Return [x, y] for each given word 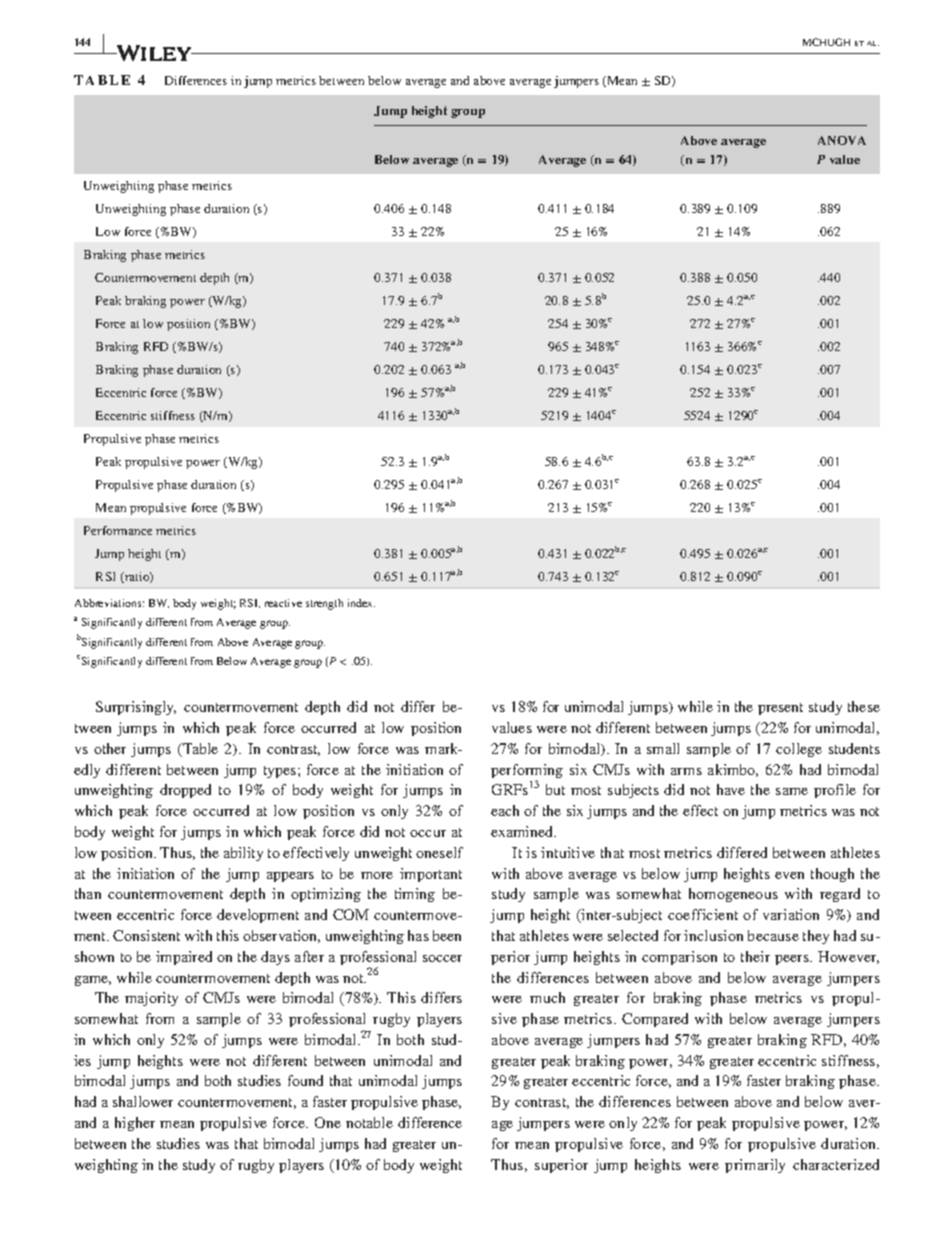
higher [135, 1124]
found [305, 1080]
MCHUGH [826, 42]
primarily [755, 1166]
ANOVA [842, 140]
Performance [118, 530]
